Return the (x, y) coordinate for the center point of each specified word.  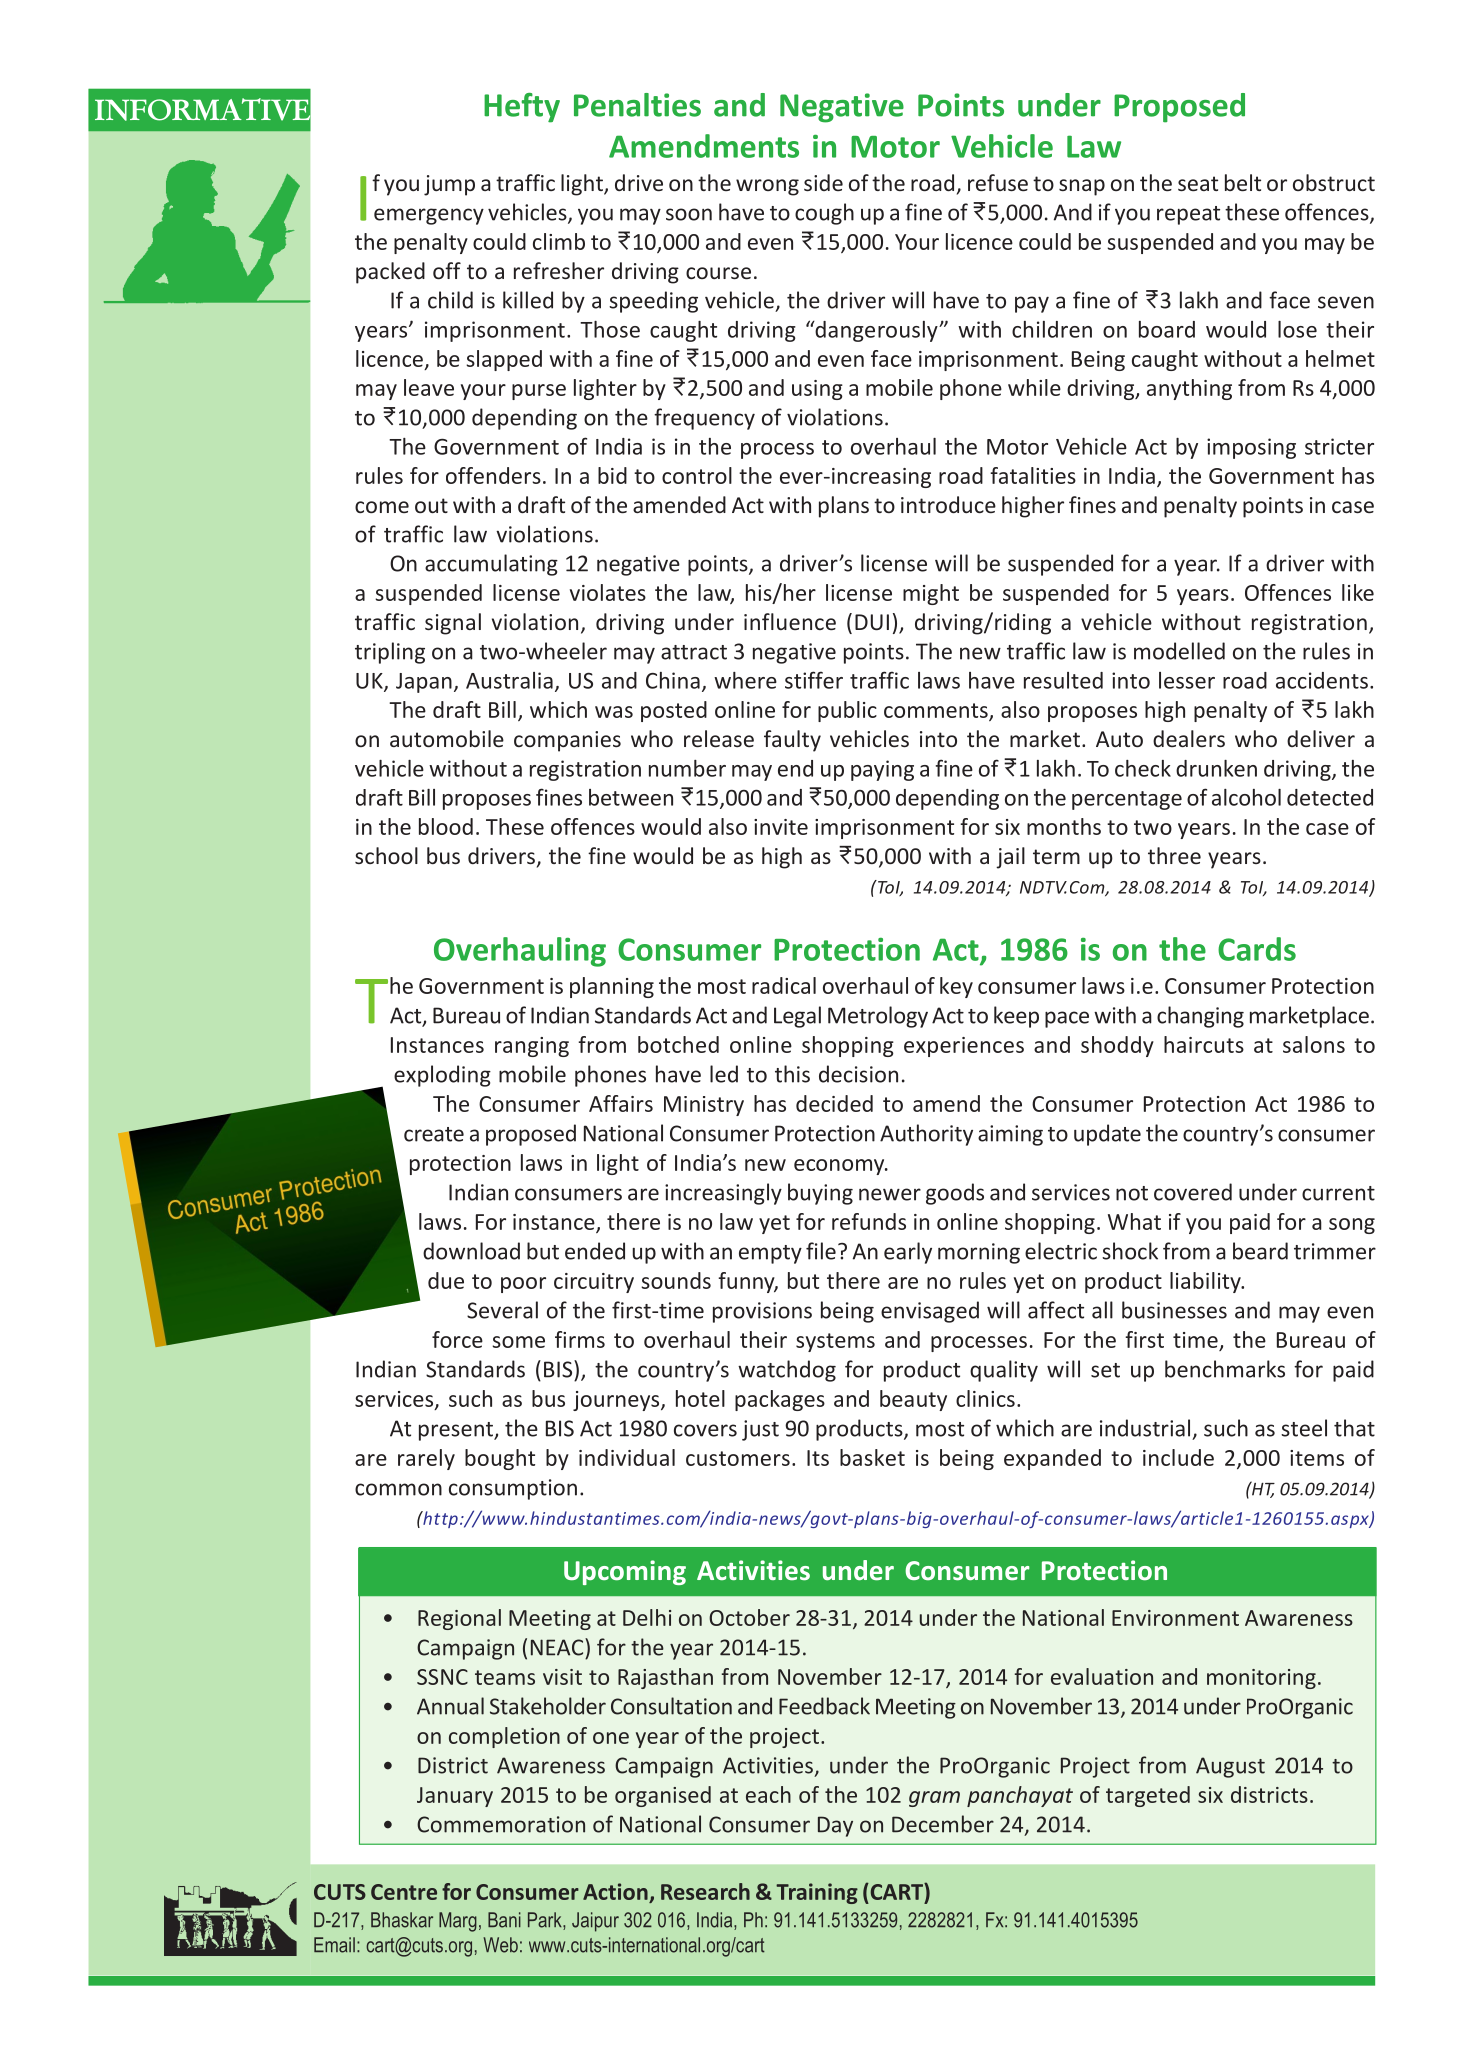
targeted (1148, 1796)
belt (1243, 182)
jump (449, 185)
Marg (458, 1922)
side (823, 182)
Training (817, 1893)
